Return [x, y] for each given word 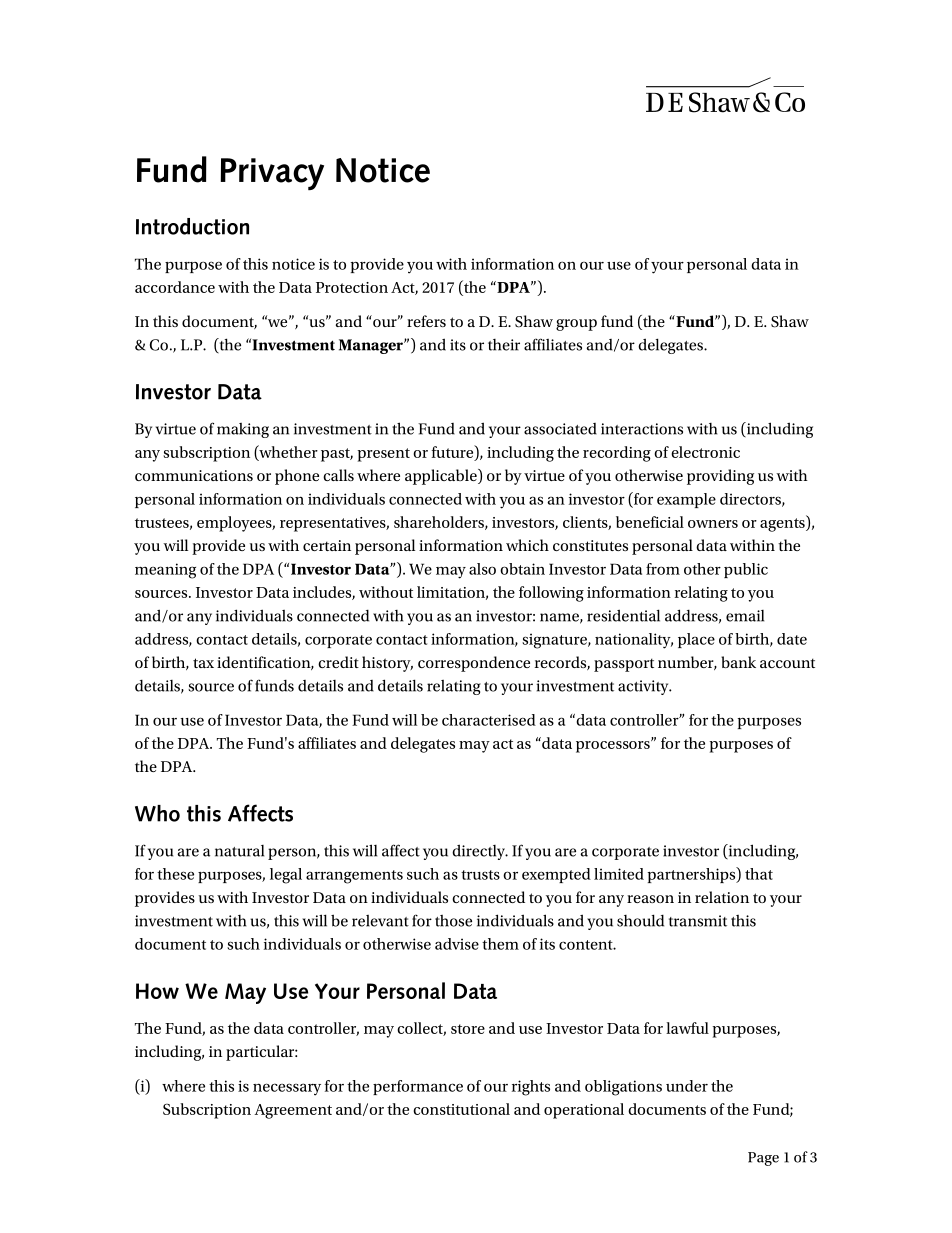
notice [293, 264]
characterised [489, 720]
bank [738, 662]
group [576, 325]
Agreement [293, 1111]
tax [203, 663]
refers [426, 321]
